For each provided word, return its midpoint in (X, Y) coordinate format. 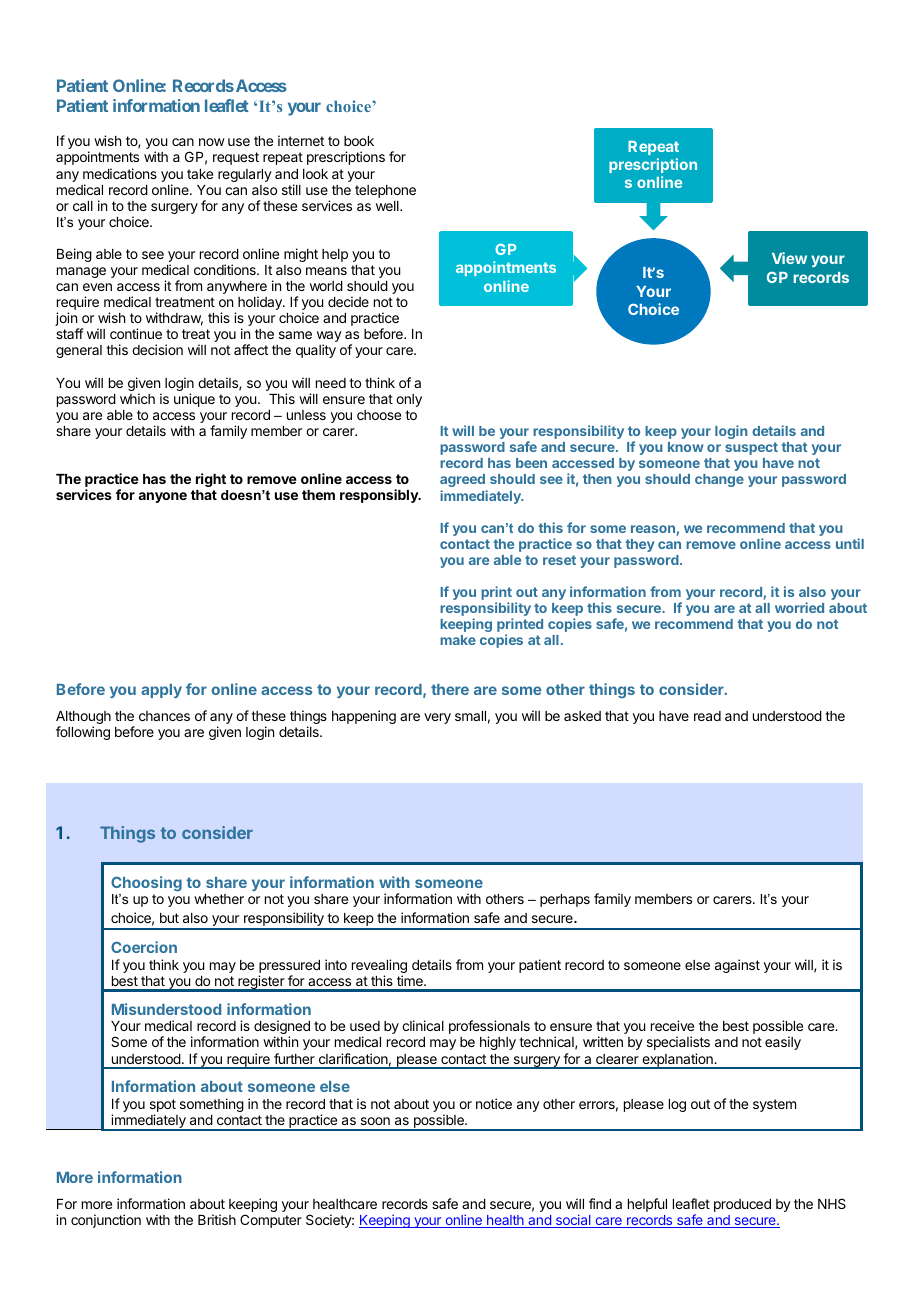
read (707, 716)
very (437, 718)
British (217, 1219)
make (458, 640)
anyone (162, 497)
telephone (385, 191)
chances (164, 716)
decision (157, 349)
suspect (751, 448)
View (789, 258)
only (409, 400)
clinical (423, 1025)
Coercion (144, 947)
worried (799, 607)
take (200, 174)
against (737, 966)
